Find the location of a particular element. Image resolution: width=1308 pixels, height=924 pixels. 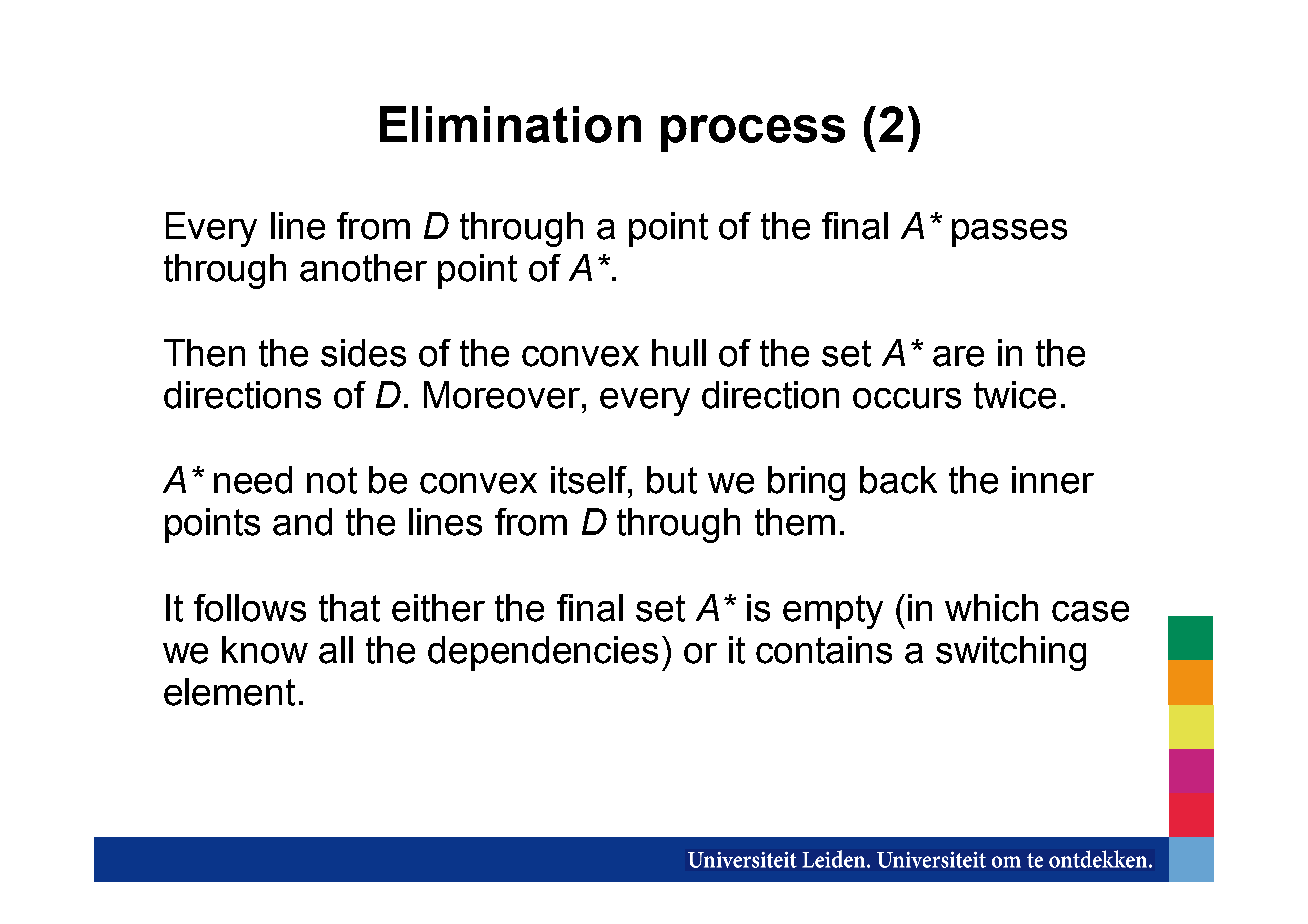

passes is located at coordinates (1009, 233).
